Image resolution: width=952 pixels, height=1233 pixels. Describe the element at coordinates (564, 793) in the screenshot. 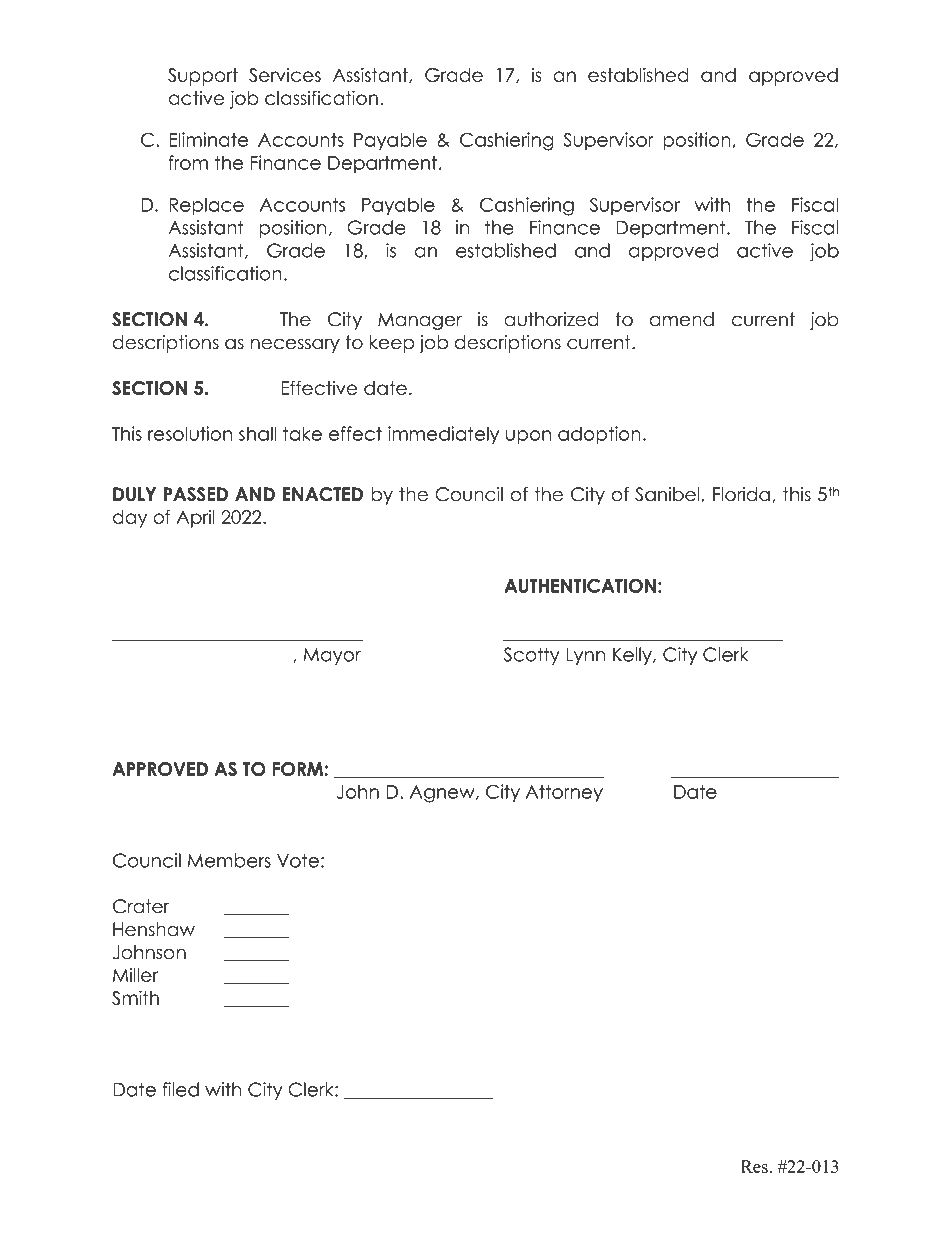

I see `Attorney` at that location.
